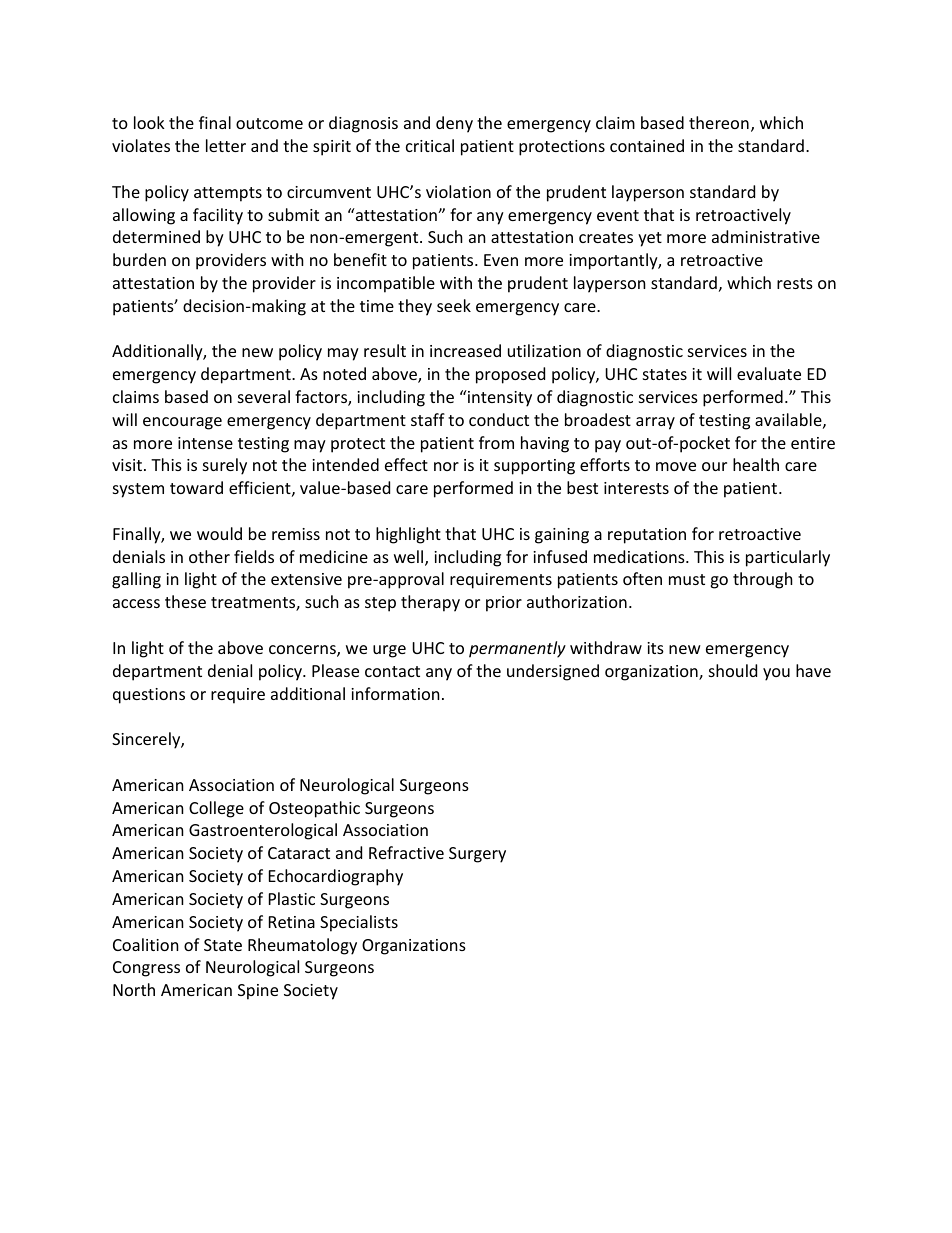  What do you see at coordinates (769, 373) in the document?
I see `evaluate` at bounding box center [769, 373].
